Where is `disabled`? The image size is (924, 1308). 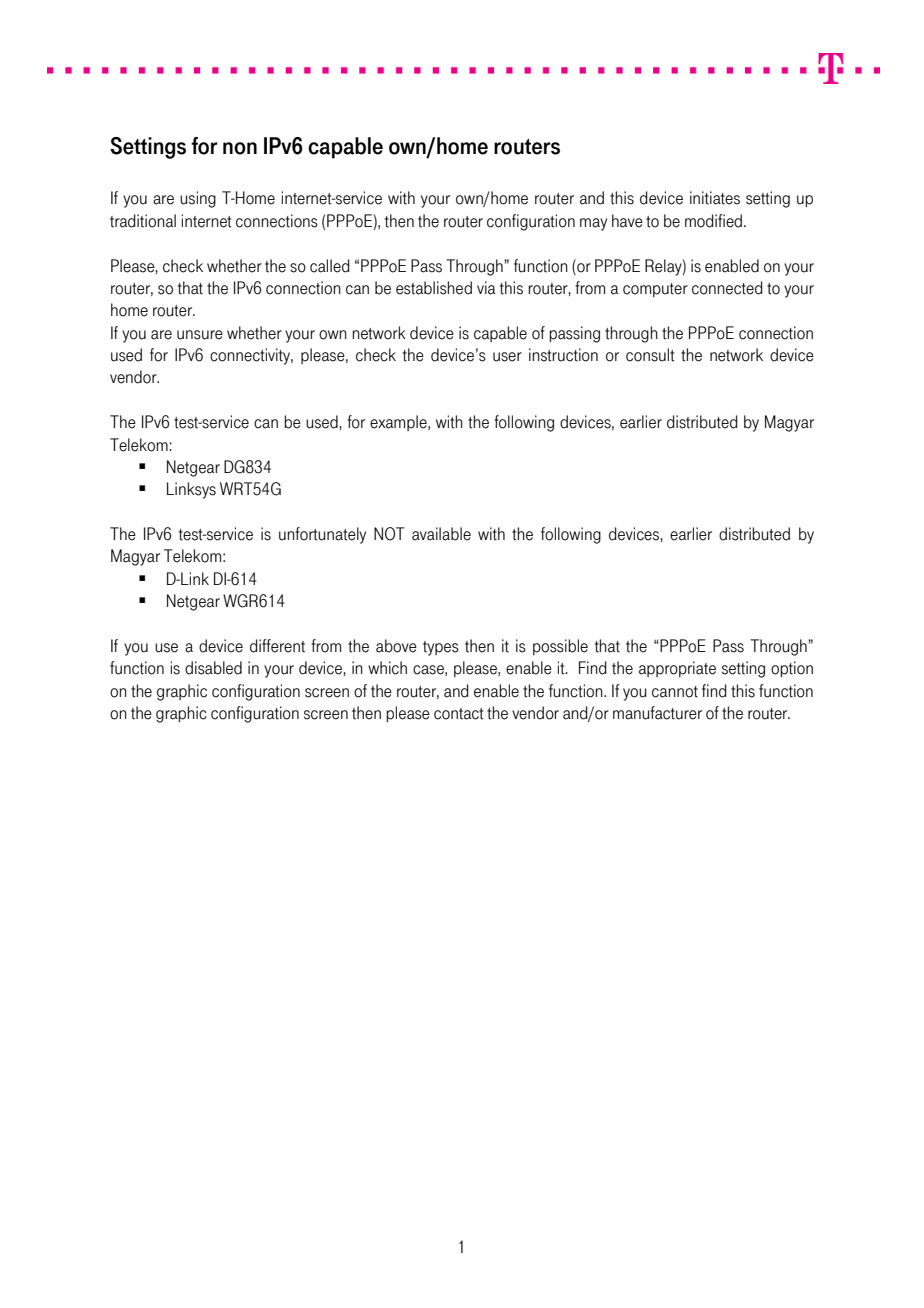
disabled is located at coordinates (213, 668).
